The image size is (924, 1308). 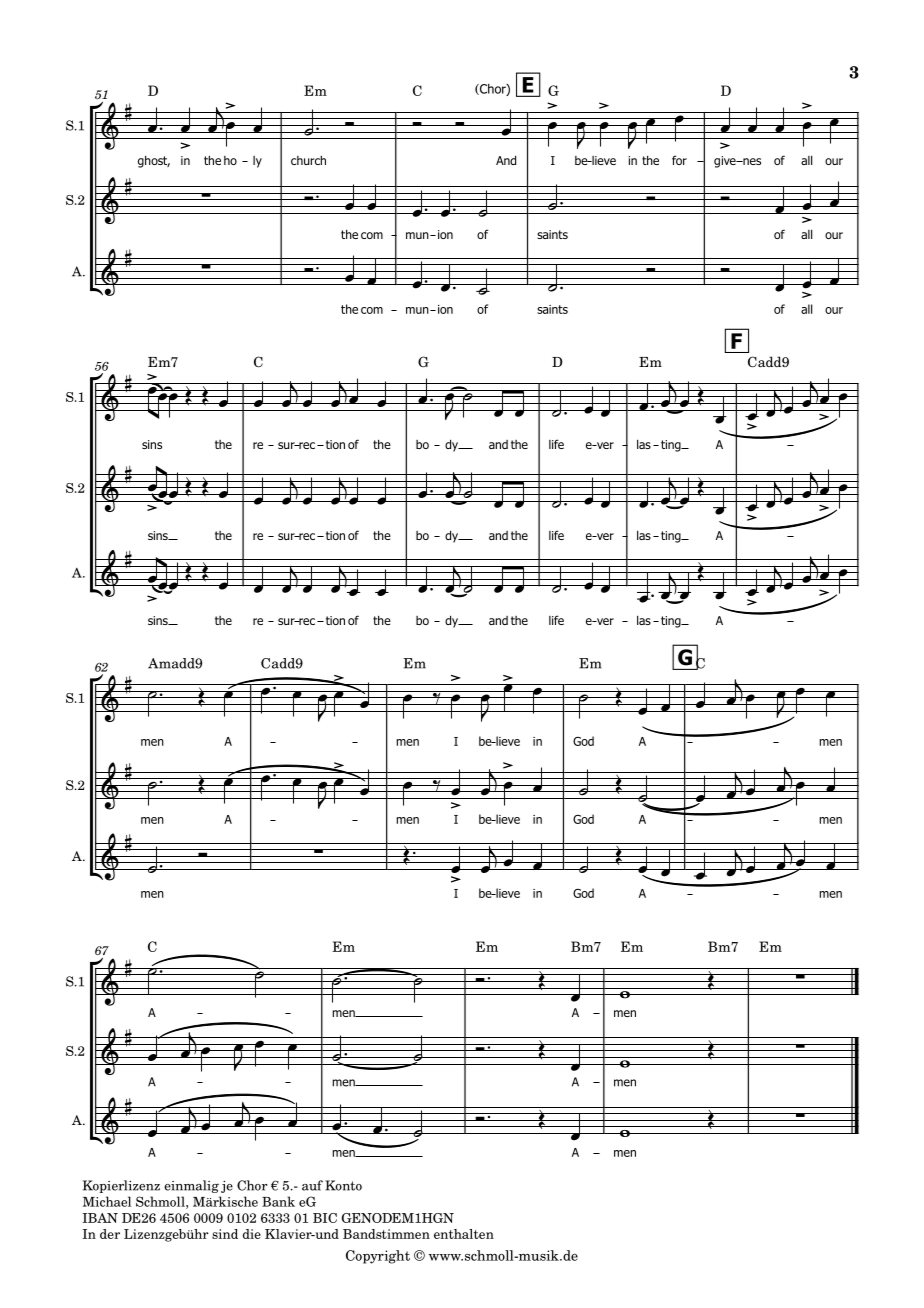 What do you see at coordinates (343, 1185) in the screenshot?
I see `Konto` at bounding box center [343, 1185].
